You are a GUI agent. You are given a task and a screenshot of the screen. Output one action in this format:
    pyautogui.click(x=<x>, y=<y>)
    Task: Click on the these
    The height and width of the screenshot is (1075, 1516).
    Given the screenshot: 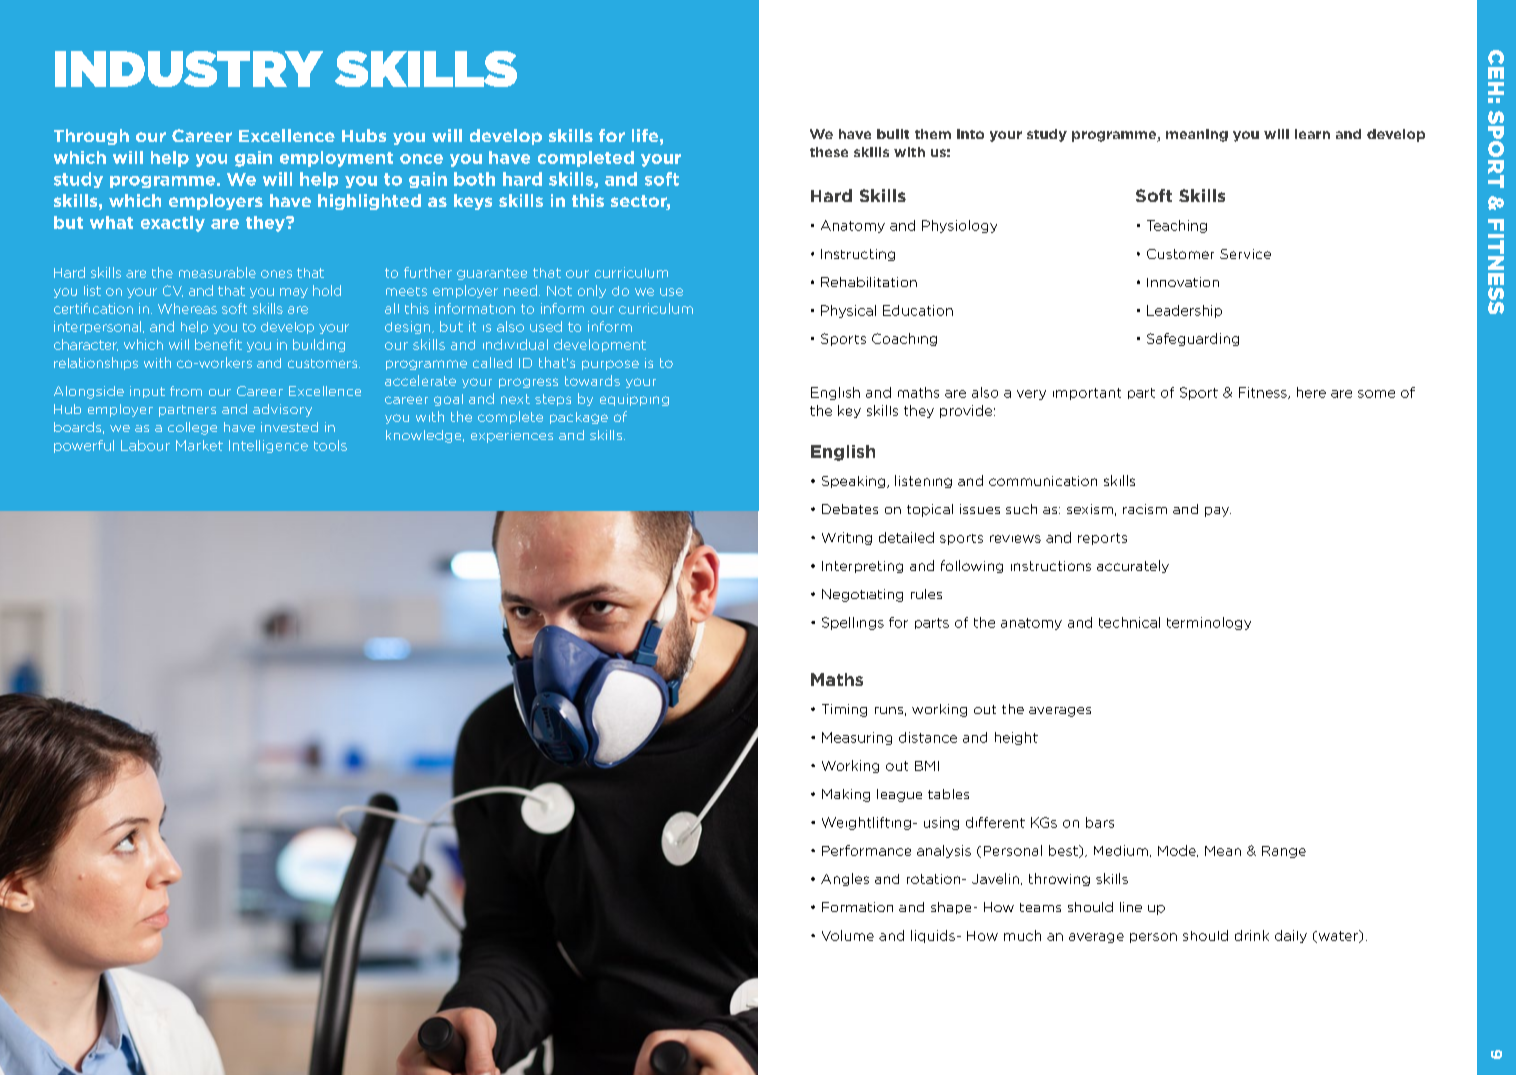 What is the action you would take?
    pyautogui.click(x=829, y=152)
